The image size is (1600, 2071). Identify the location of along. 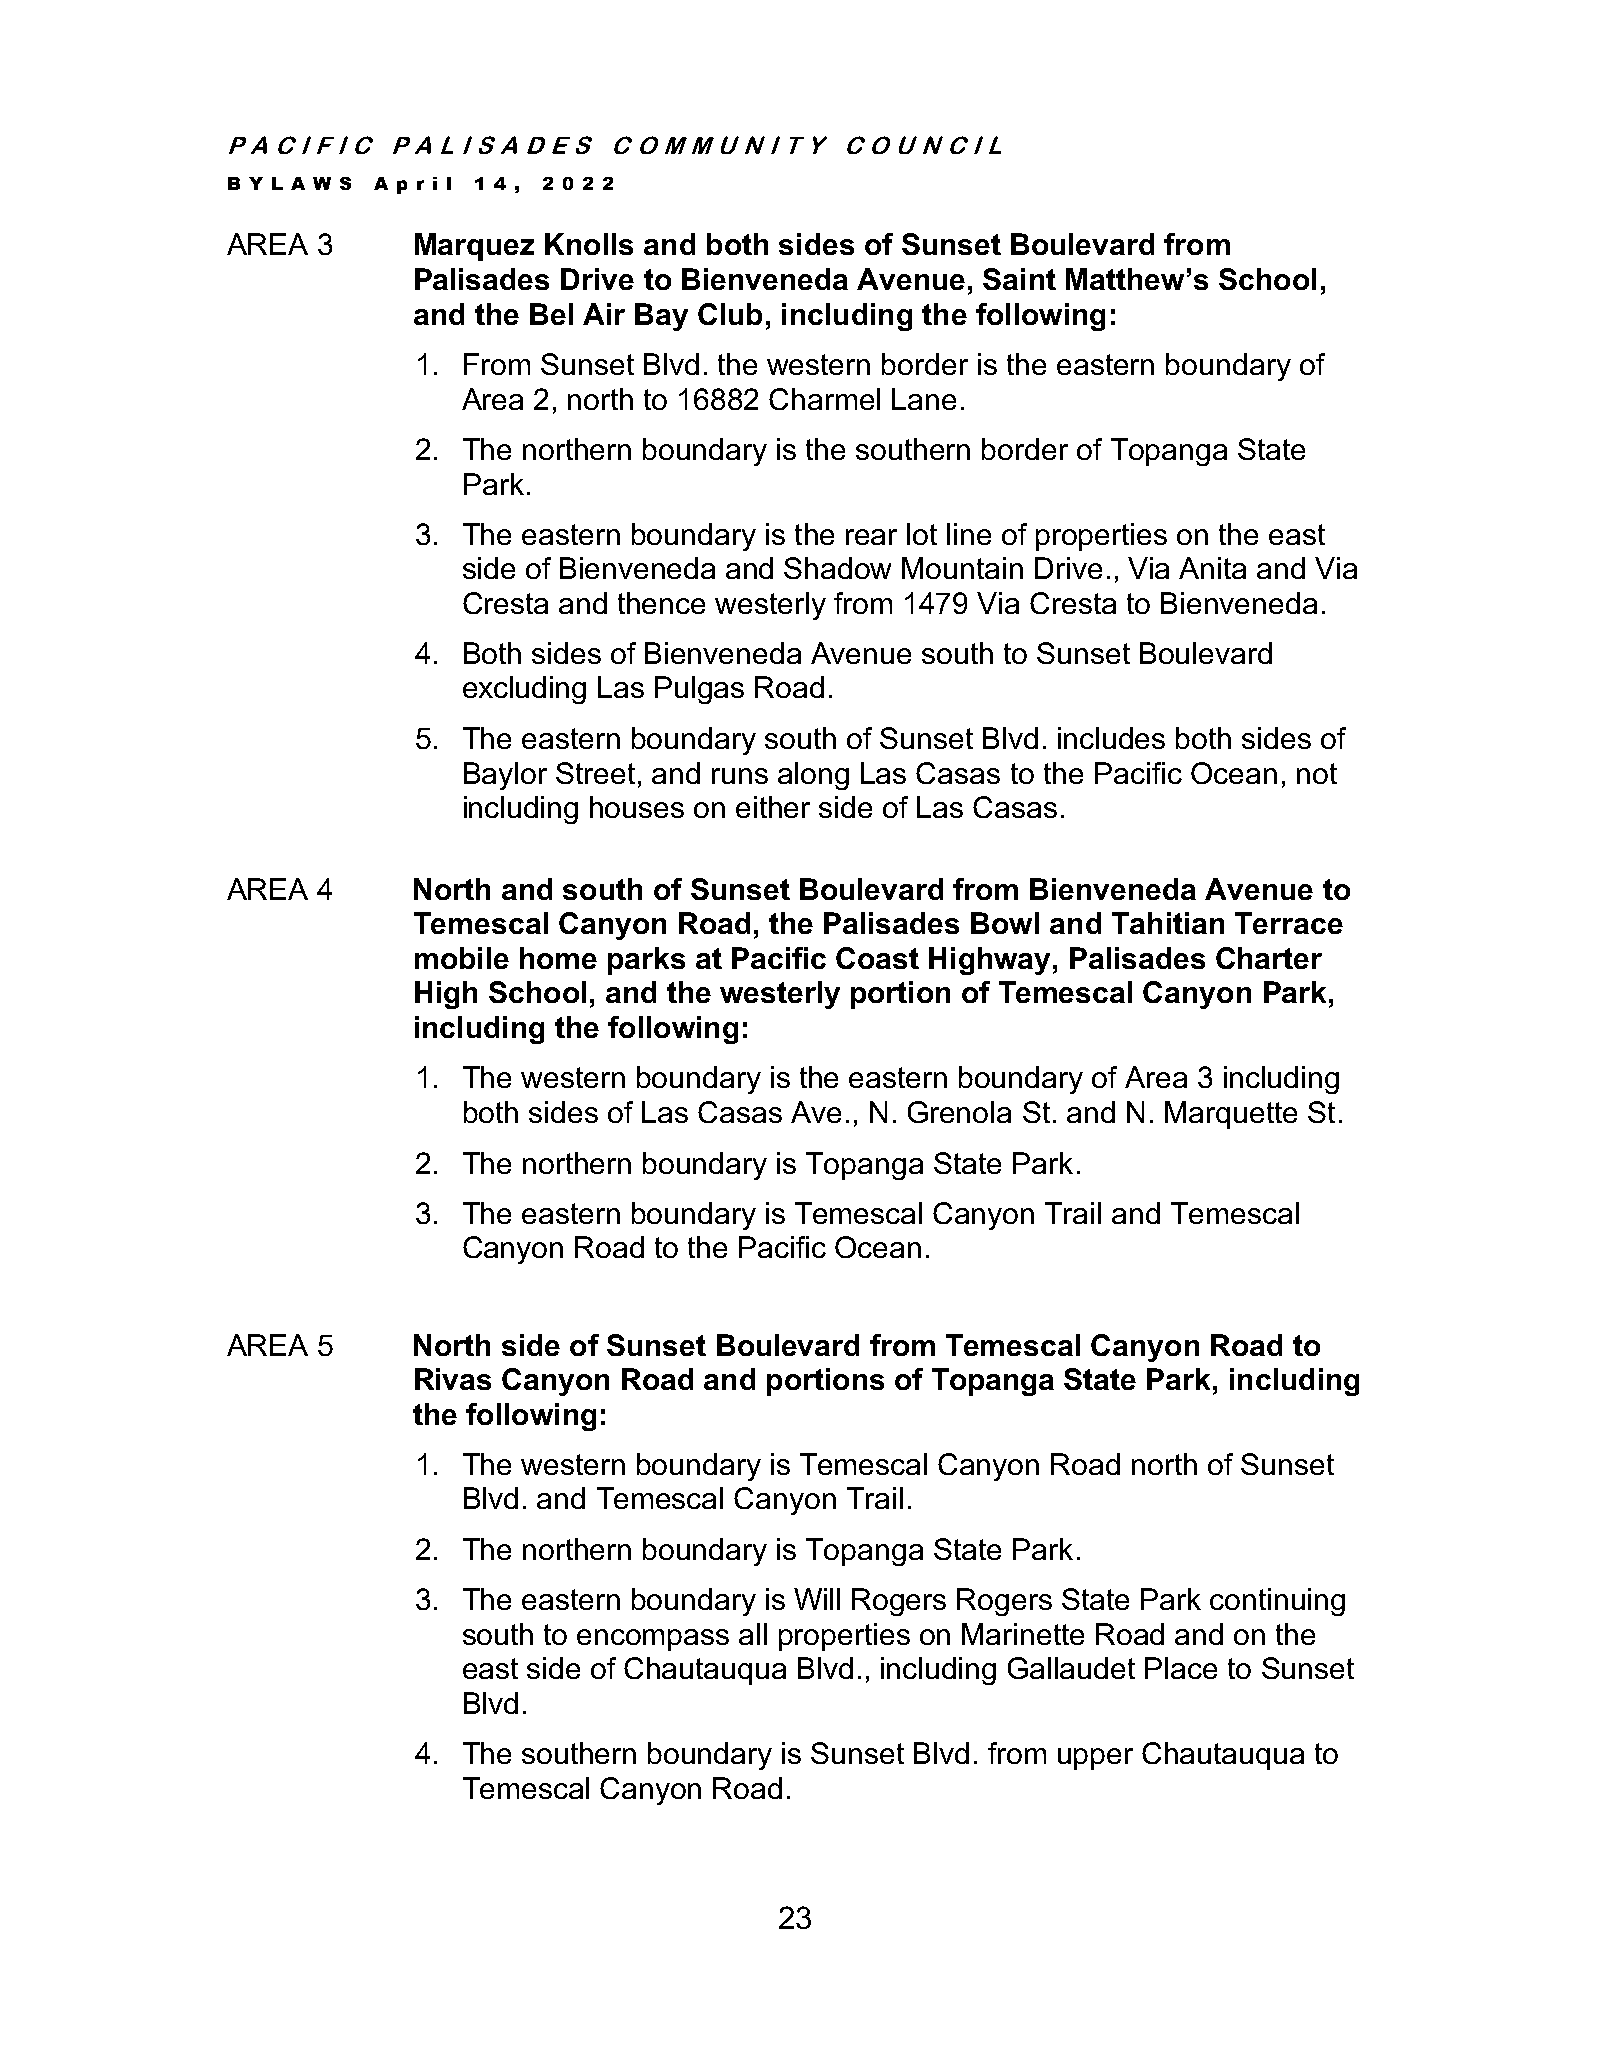
(813, 776).
